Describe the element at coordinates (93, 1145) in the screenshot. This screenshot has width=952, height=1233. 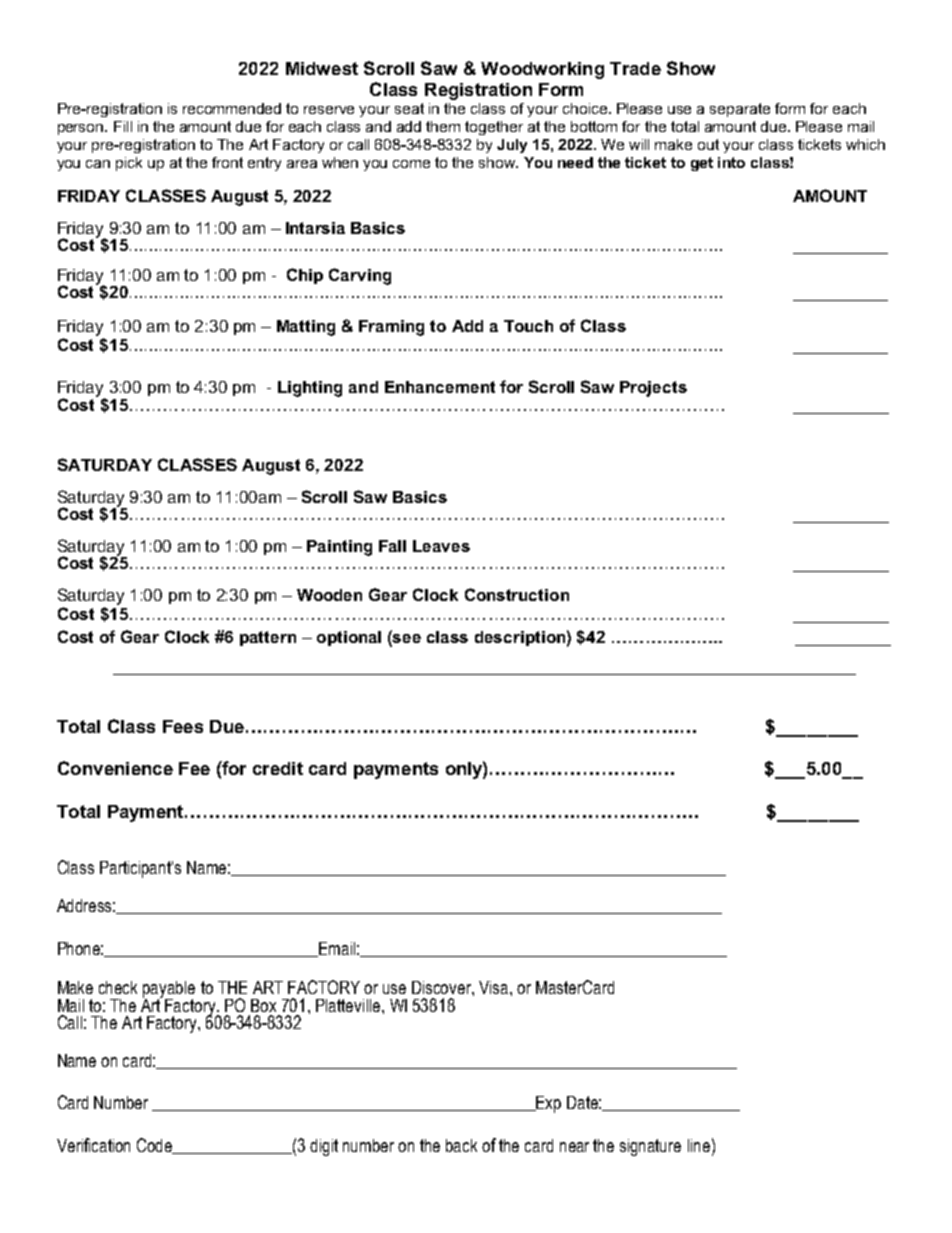
I see `Verification` at that location.
